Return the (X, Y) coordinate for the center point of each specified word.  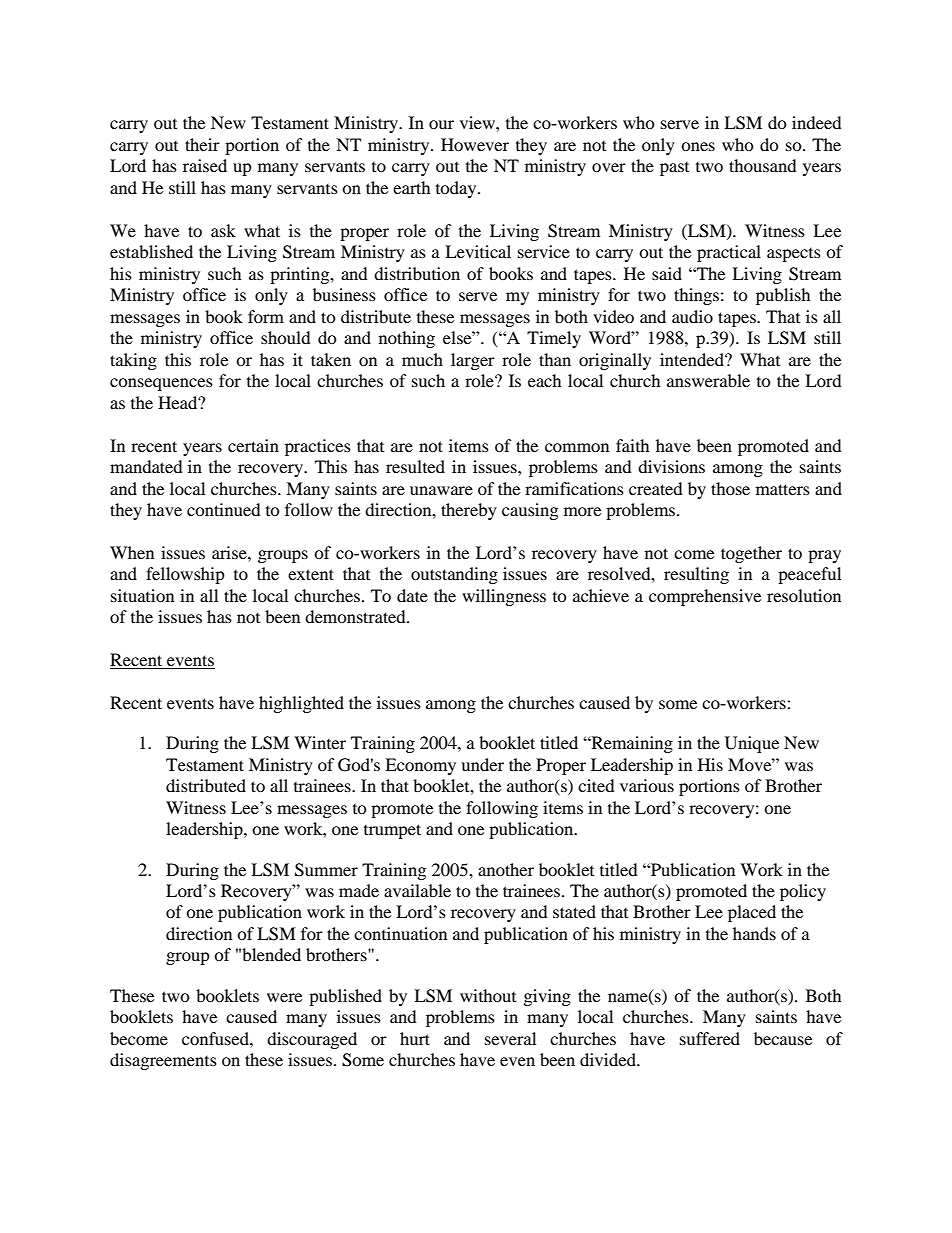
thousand (763, 165)
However (475, 144)
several (510, 1038)
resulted (415, 466)
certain (253, 445)
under (482, 764)
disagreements (163, 1061)
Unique (752, 744)
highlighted (301, 704)
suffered (710, 1038)
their (202, 144)
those (730, 488)
